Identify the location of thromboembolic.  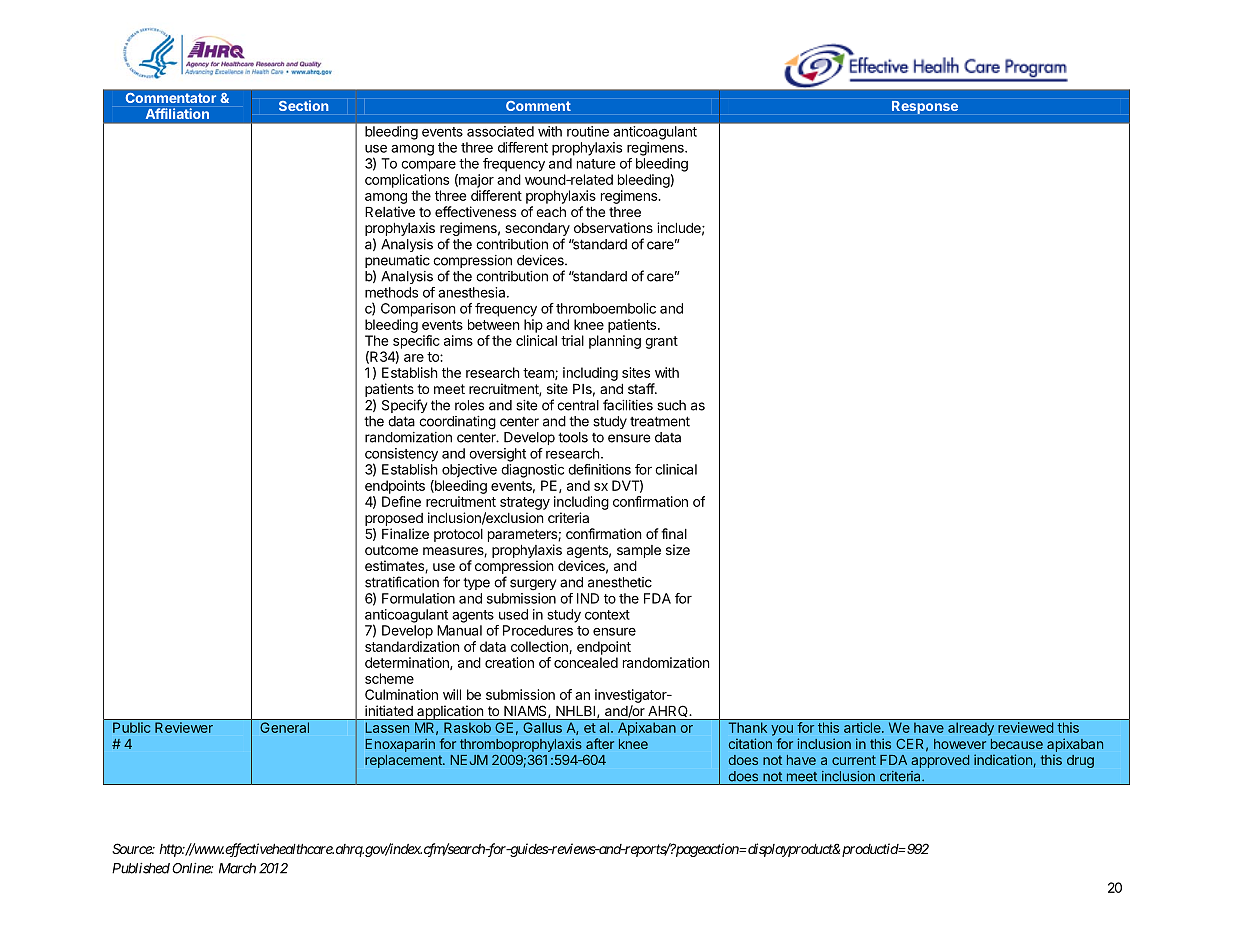
(606, 308).
